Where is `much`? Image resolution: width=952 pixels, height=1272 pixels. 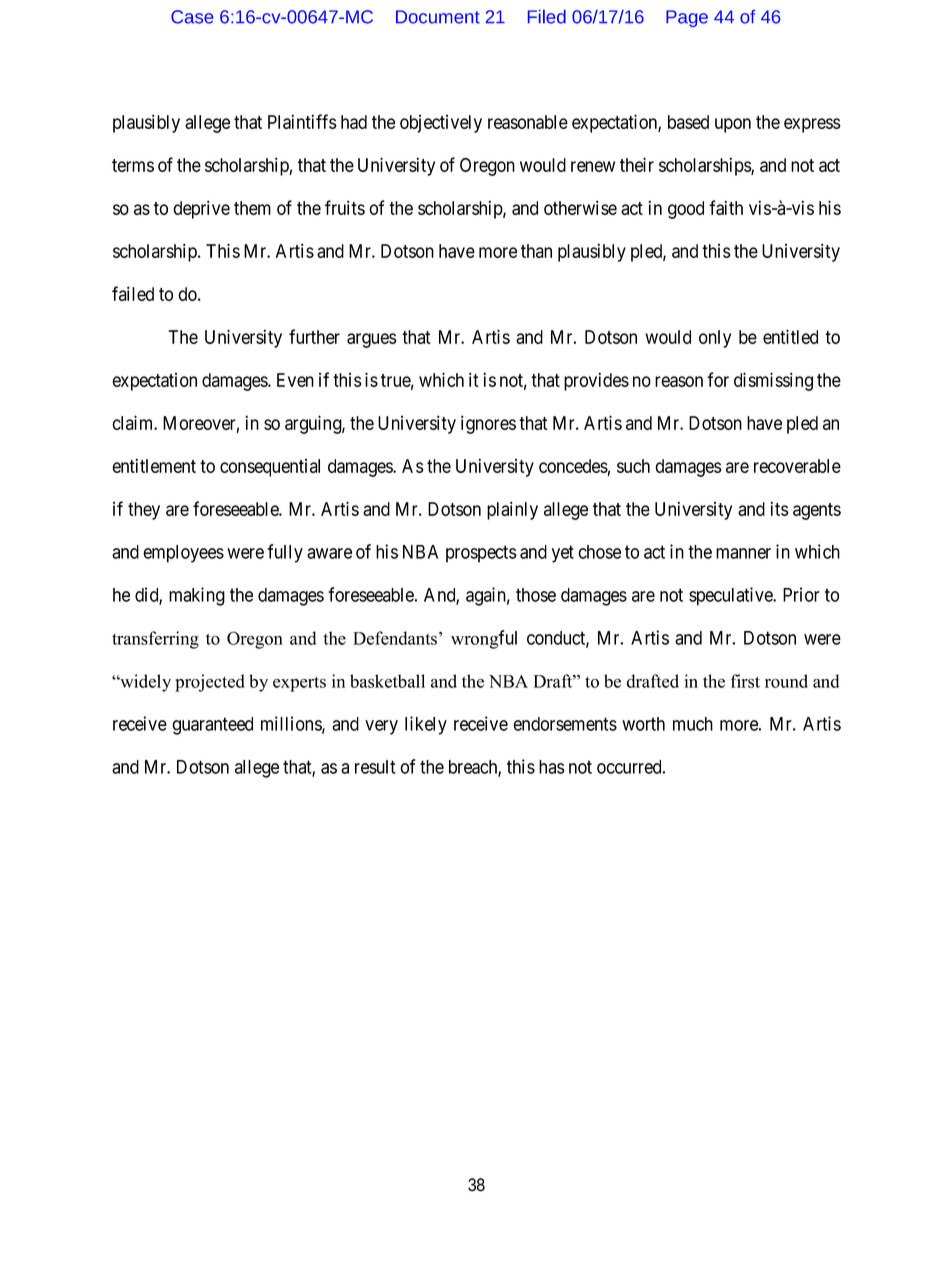 much is located at coordinates (693, 724).
